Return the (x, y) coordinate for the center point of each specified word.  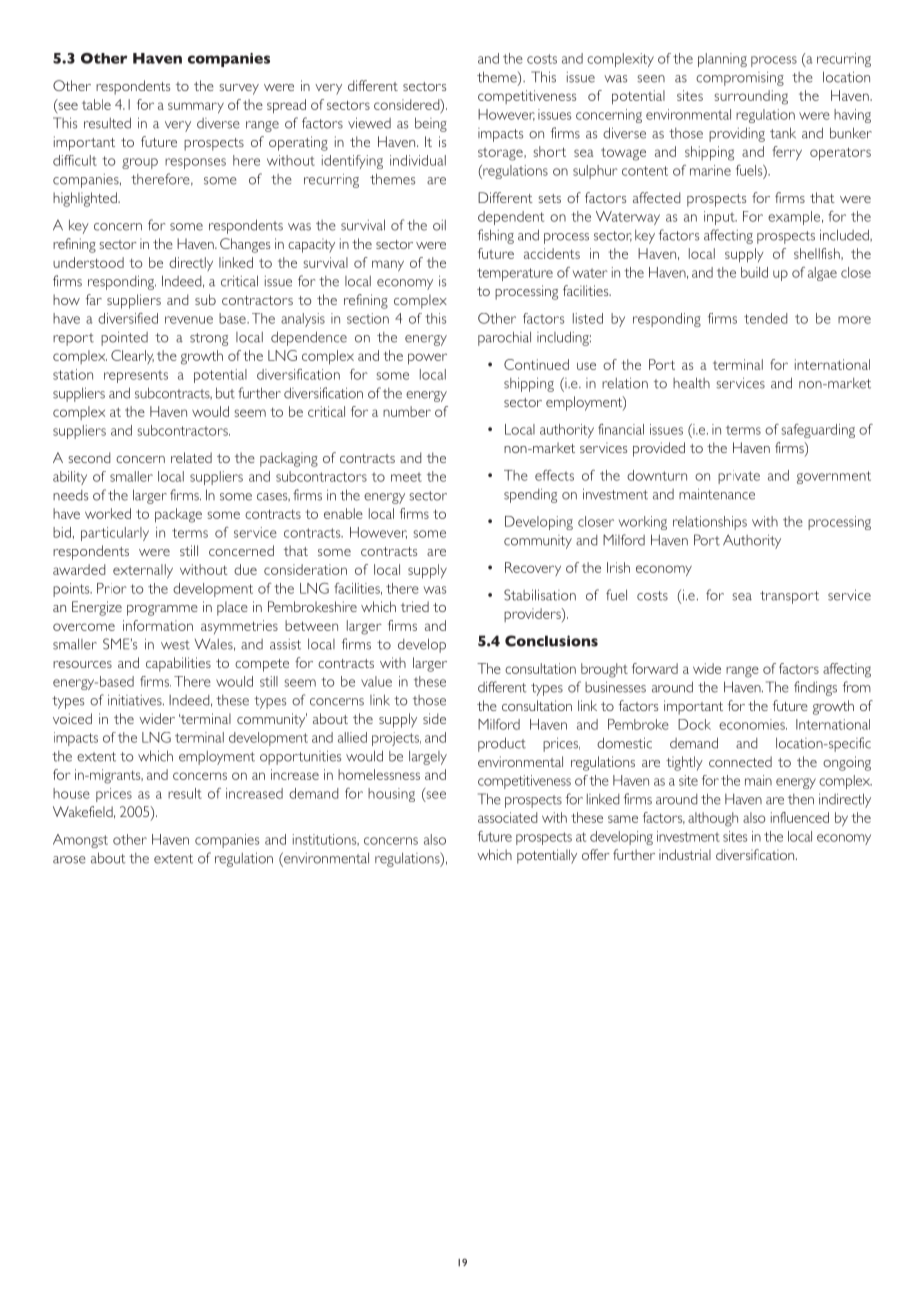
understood (88, 262)
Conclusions (551, 641)
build (754, 272)
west (175, 645)
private (739, 477)
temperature (515, 274)
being (431, 124)
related (191, 457)
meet (406, 477)
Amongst (80, 841)
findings (815, 688)
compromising (740, 78)
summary (196, 108)
